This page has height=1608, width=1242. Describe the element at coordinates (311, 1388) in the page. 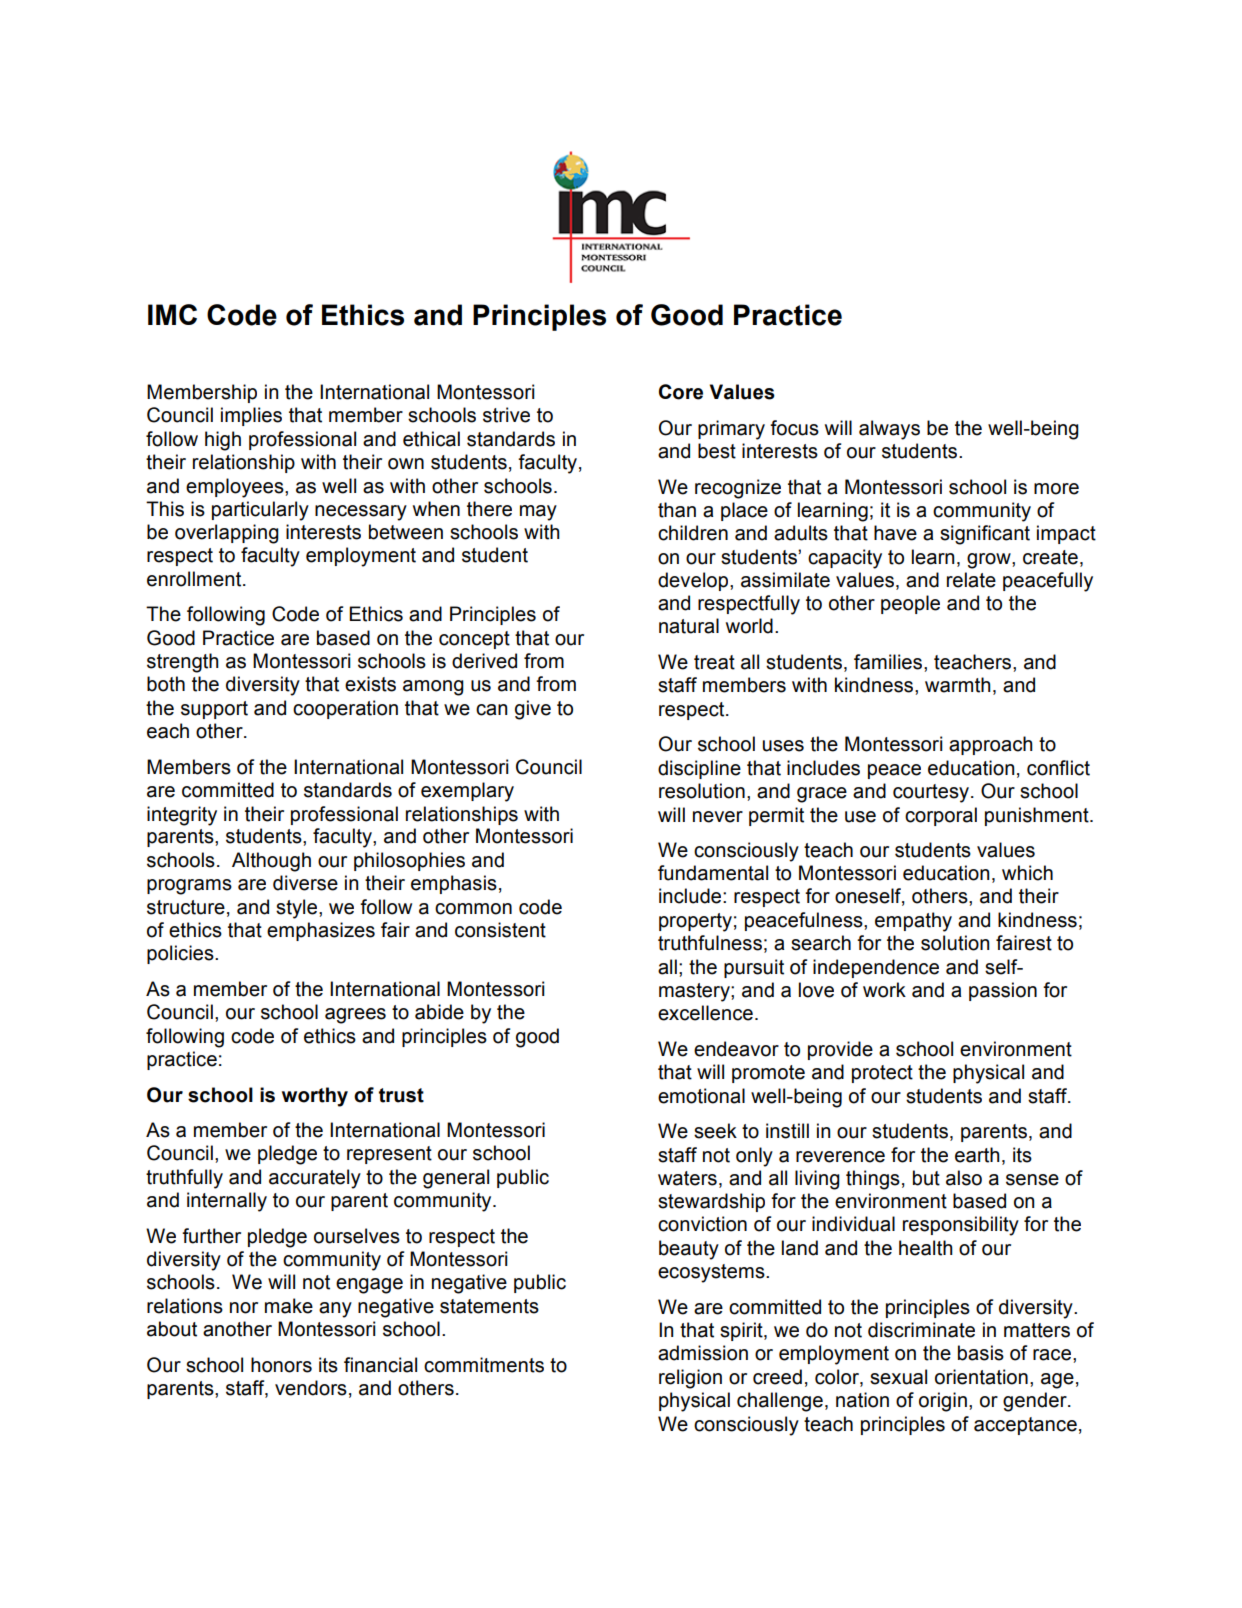

I see `vendors` at that location.
